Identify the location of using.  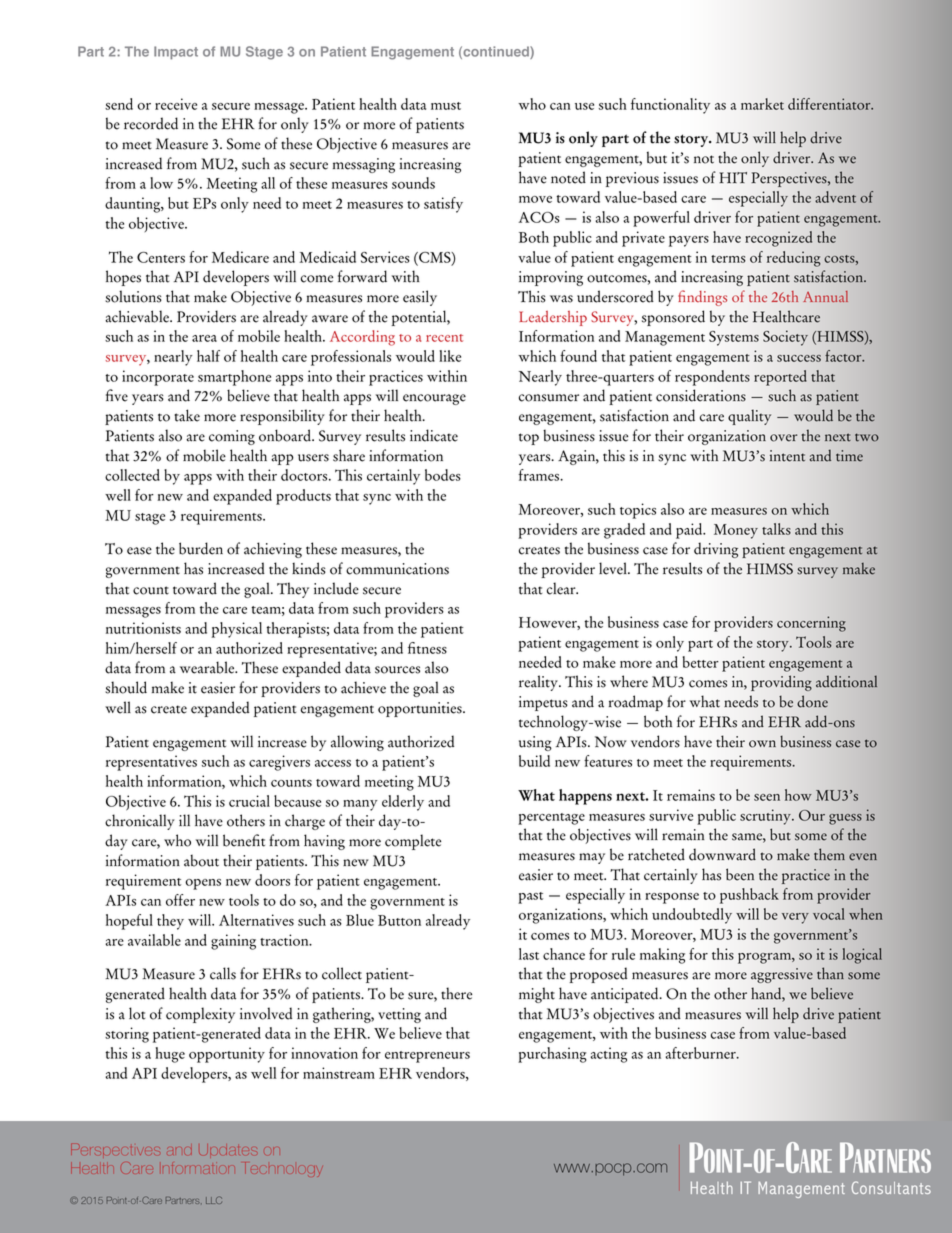
(535, 743).
